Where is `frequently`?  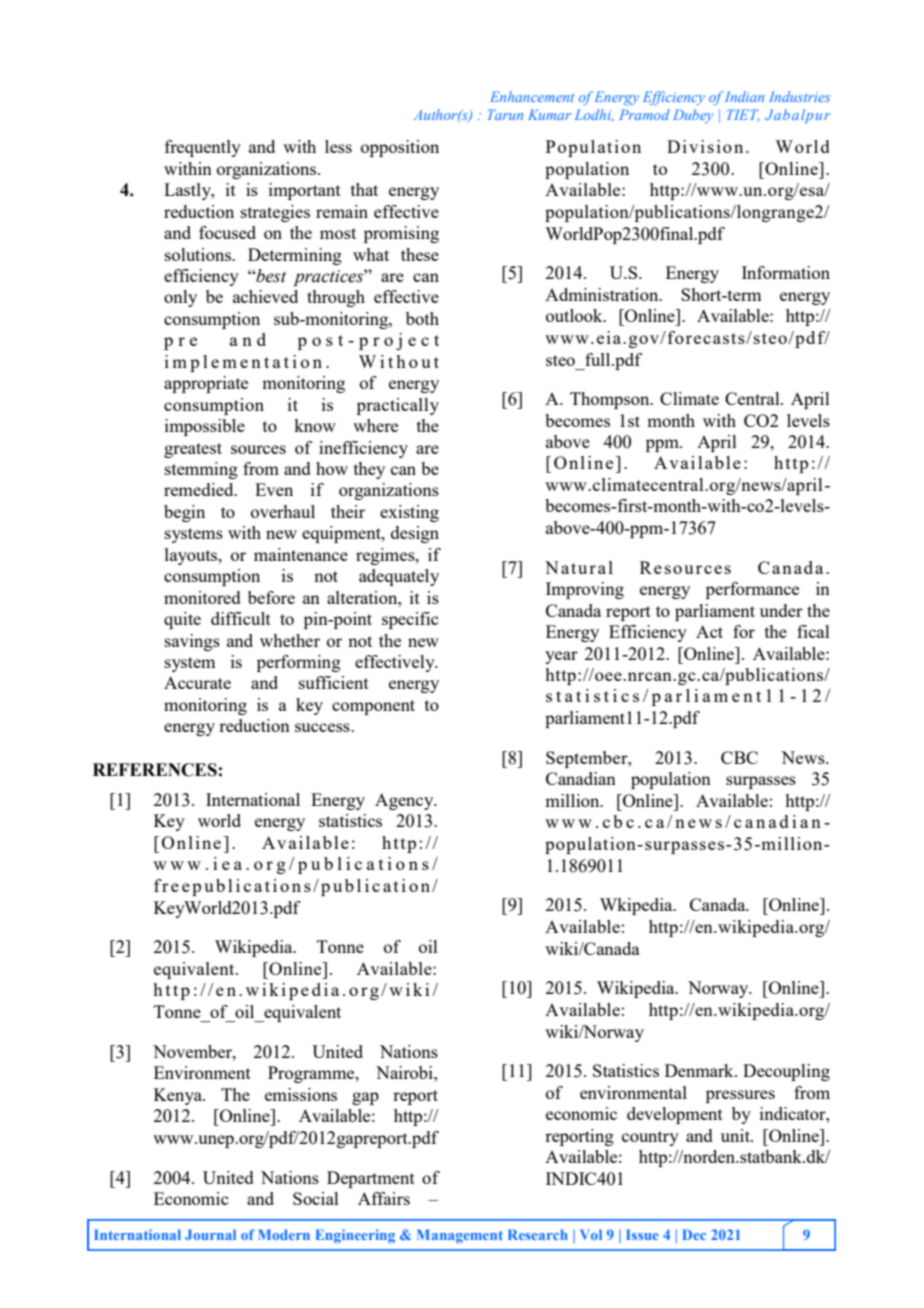
frequently is located at coordinates (203, 148).
